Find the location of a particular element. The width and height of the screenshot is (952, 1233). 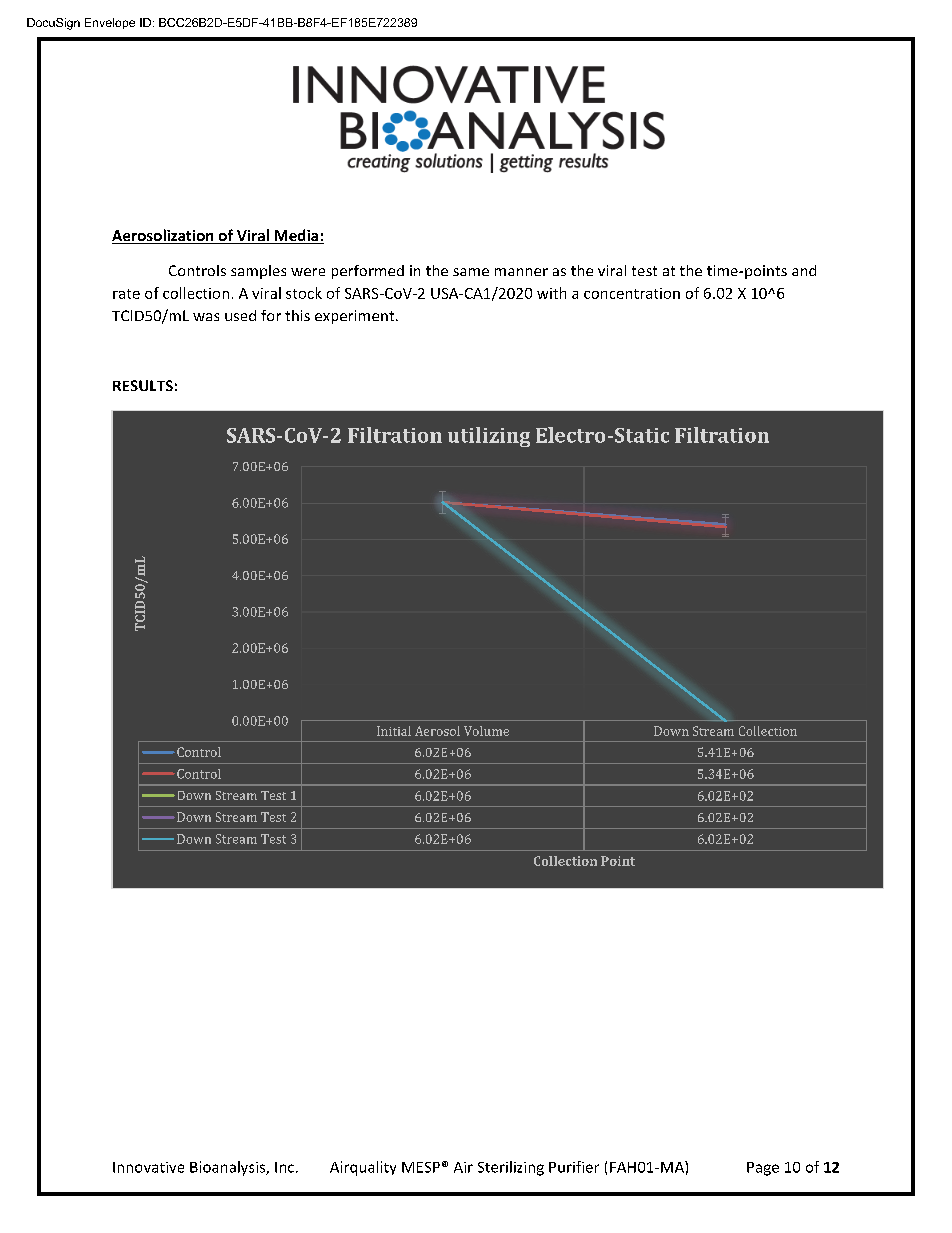

Initial is located at coordinates (394, 731).
